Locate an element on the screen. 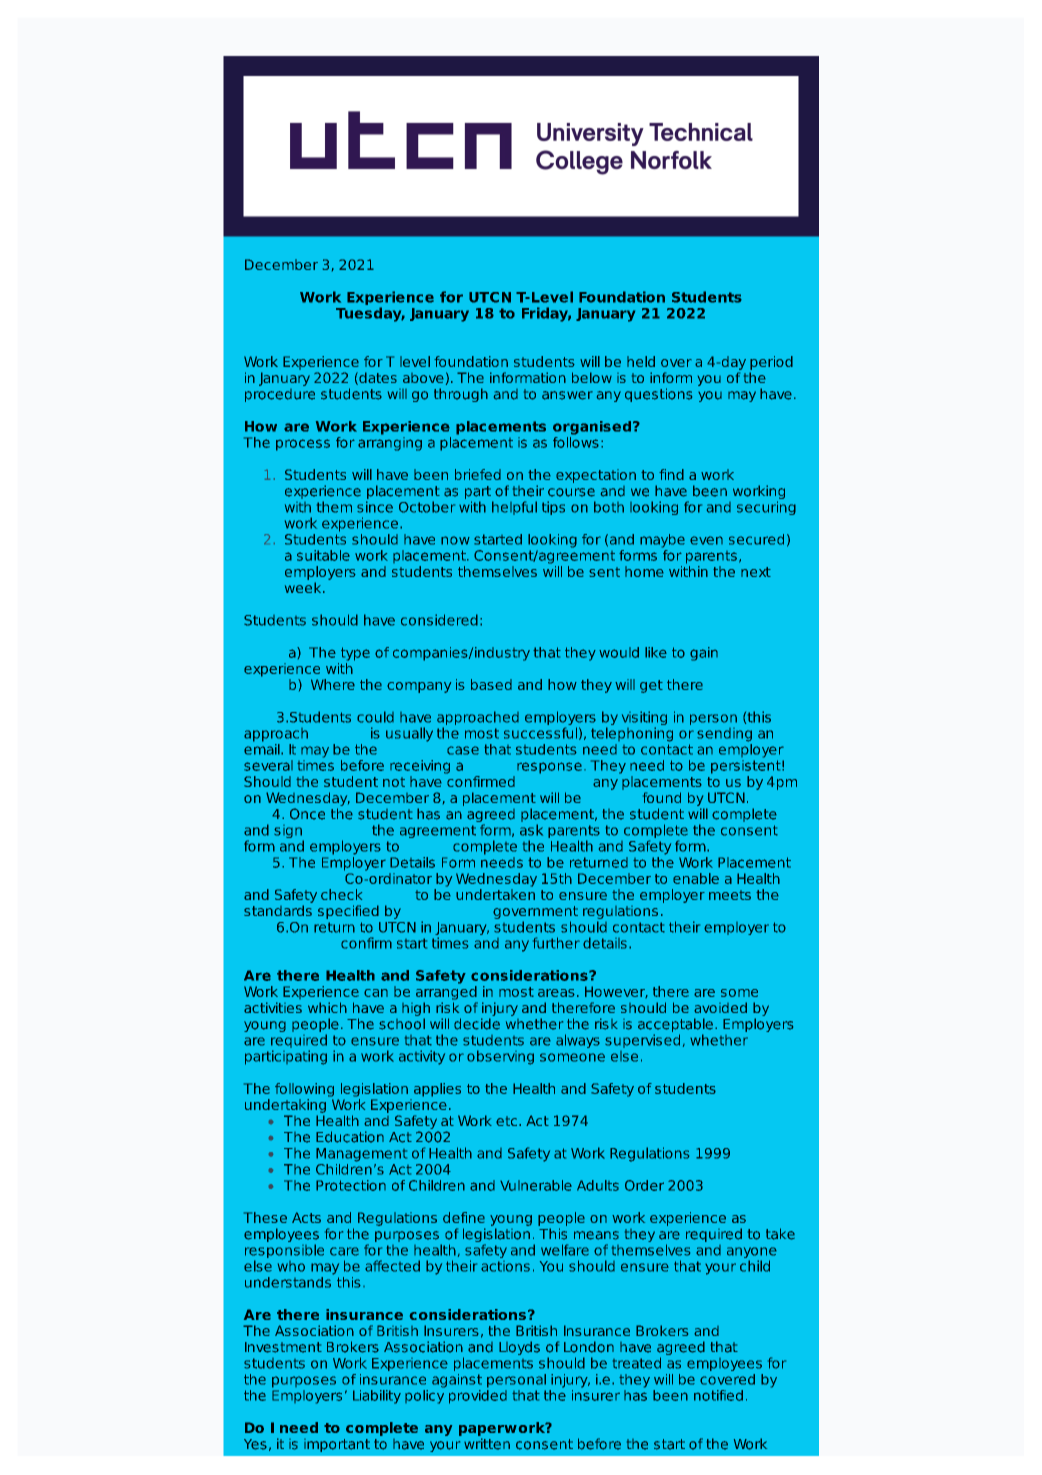 This screenshot has height=1475, width=1042. Education is located at coordinates (350, 1137).
